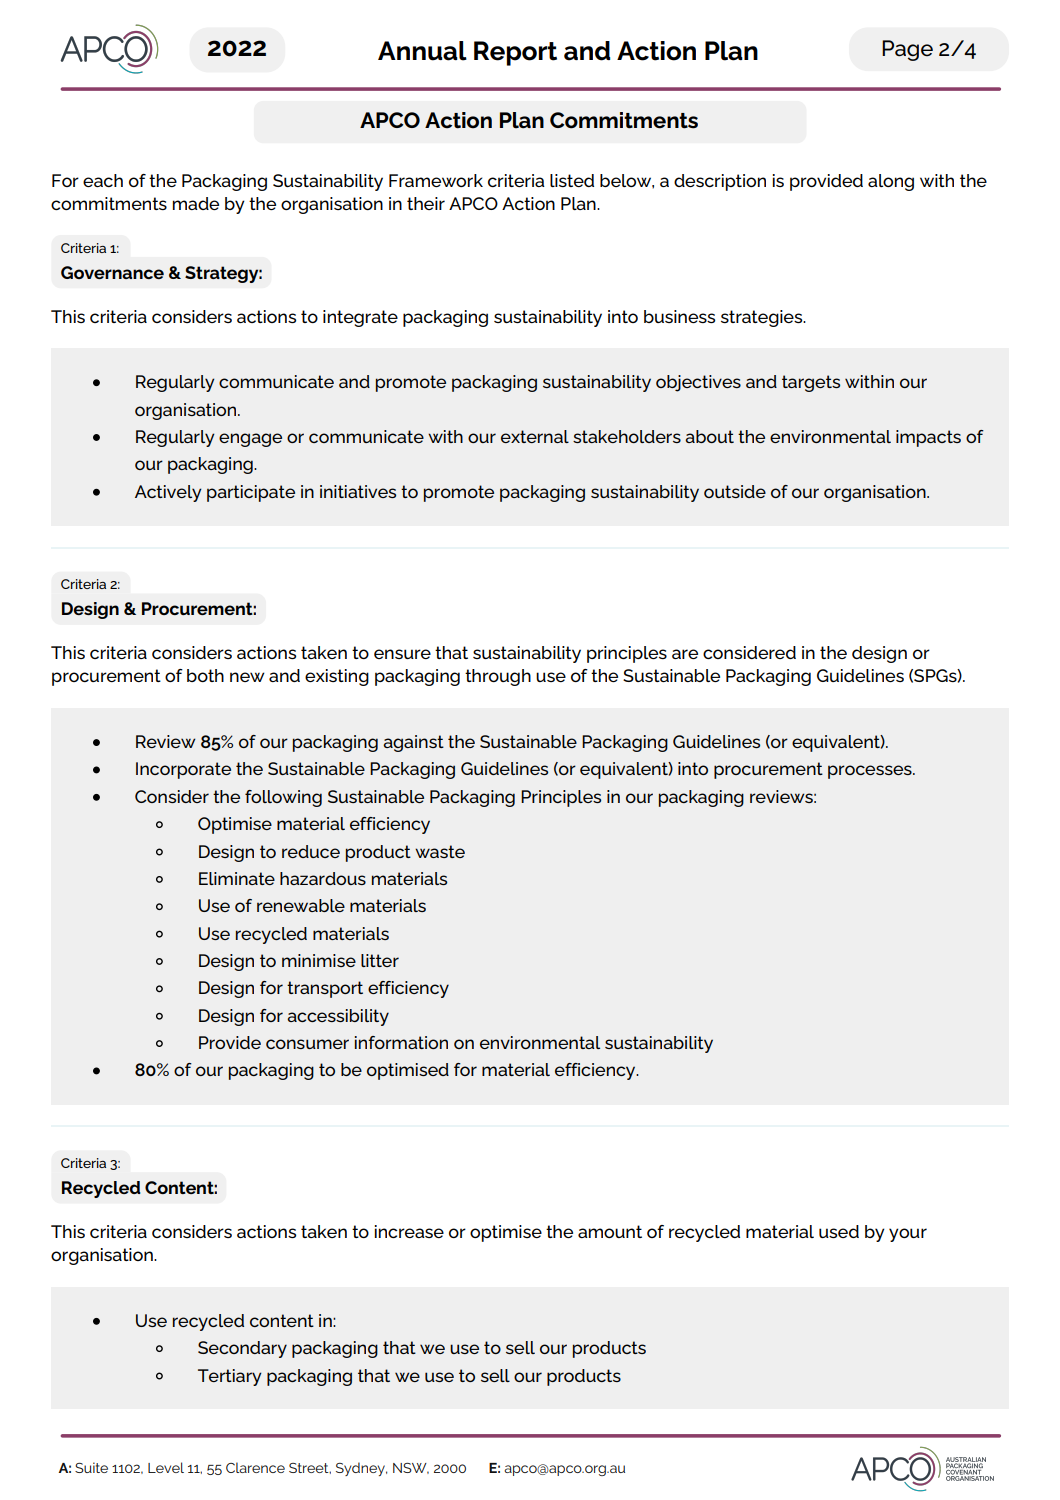 This screenshot has width=1060, height=1500. What do you see at coordinates (166, 1467) in the screenshot?
I see `Level` at bounding box center [166, 1467].
